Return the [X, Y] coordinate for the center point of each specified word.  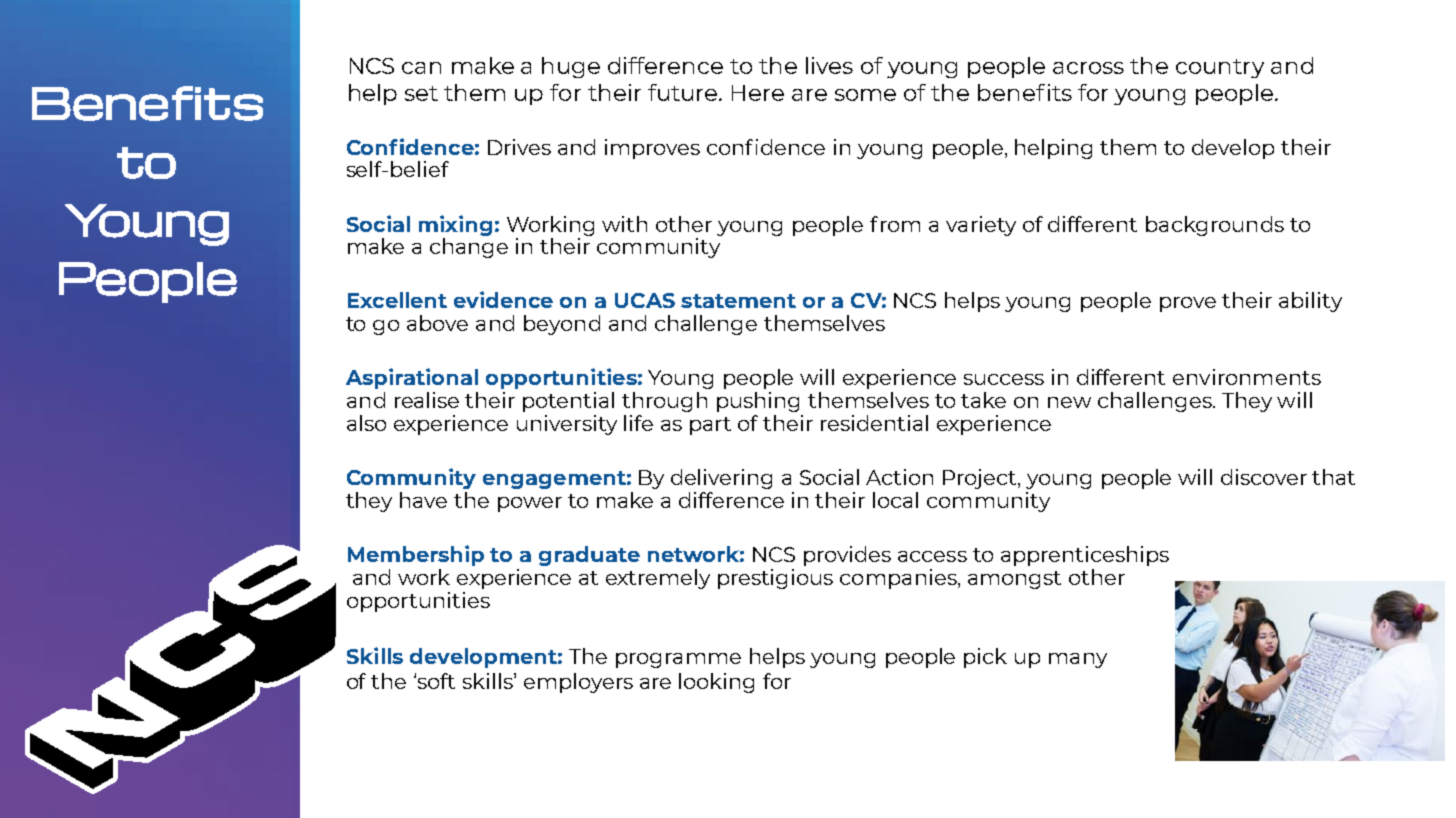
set [421, 93]
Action [899, 477]
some [865, 95]
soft [436, 681]
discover [1264, 477]
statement [738, 301]
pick [985, 658]
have [423, 500]
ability [1310, 302]
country [1220, 68]
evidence [503, 299]
